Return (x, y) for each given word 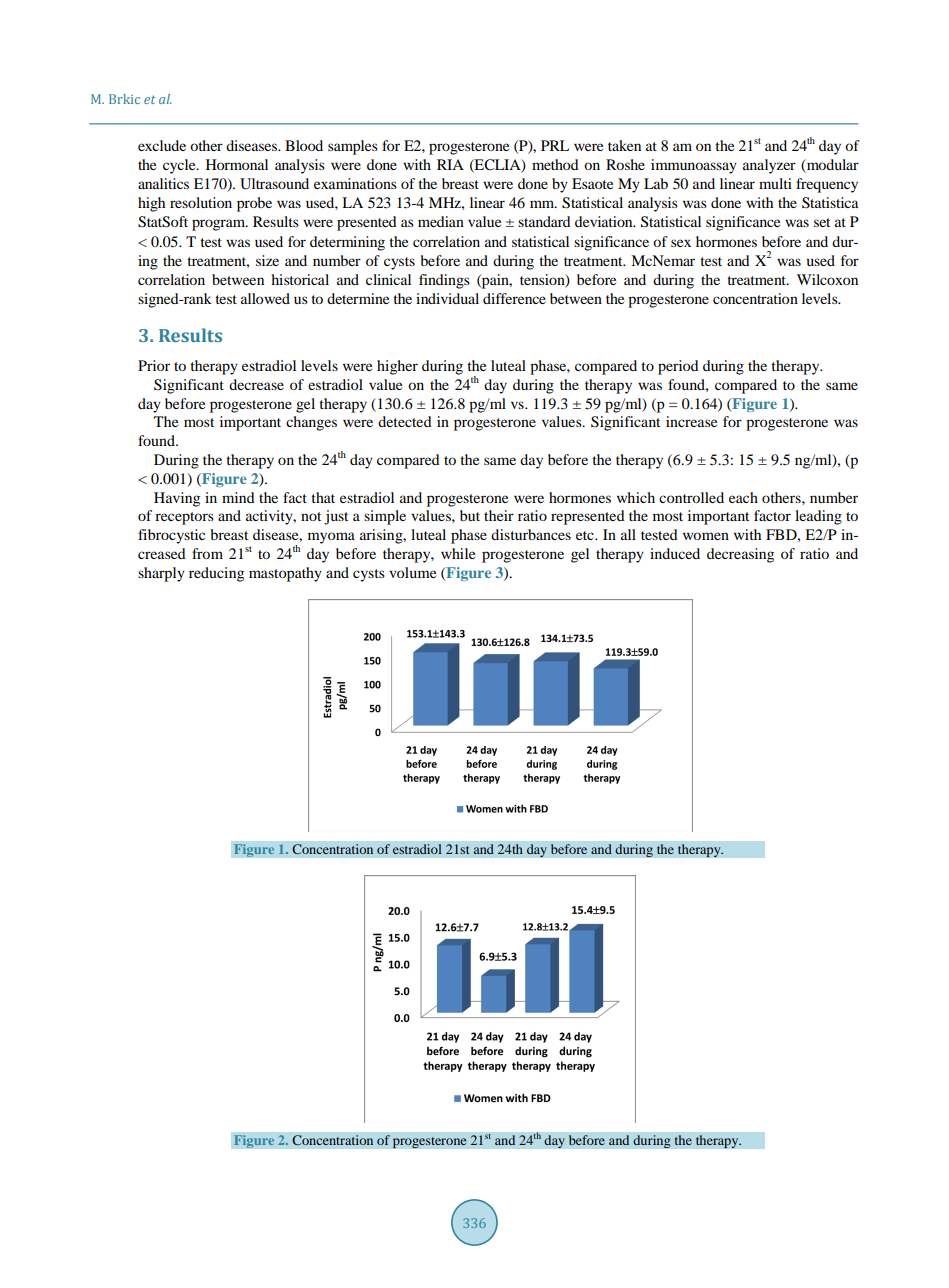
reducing (216, 574)
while (458, 553)
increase (691, 421)
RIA (450, 164)
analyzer (769, 166)
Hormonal (237, 164)
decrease (256, 384)
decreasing (740, 555)
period (678, 367)
